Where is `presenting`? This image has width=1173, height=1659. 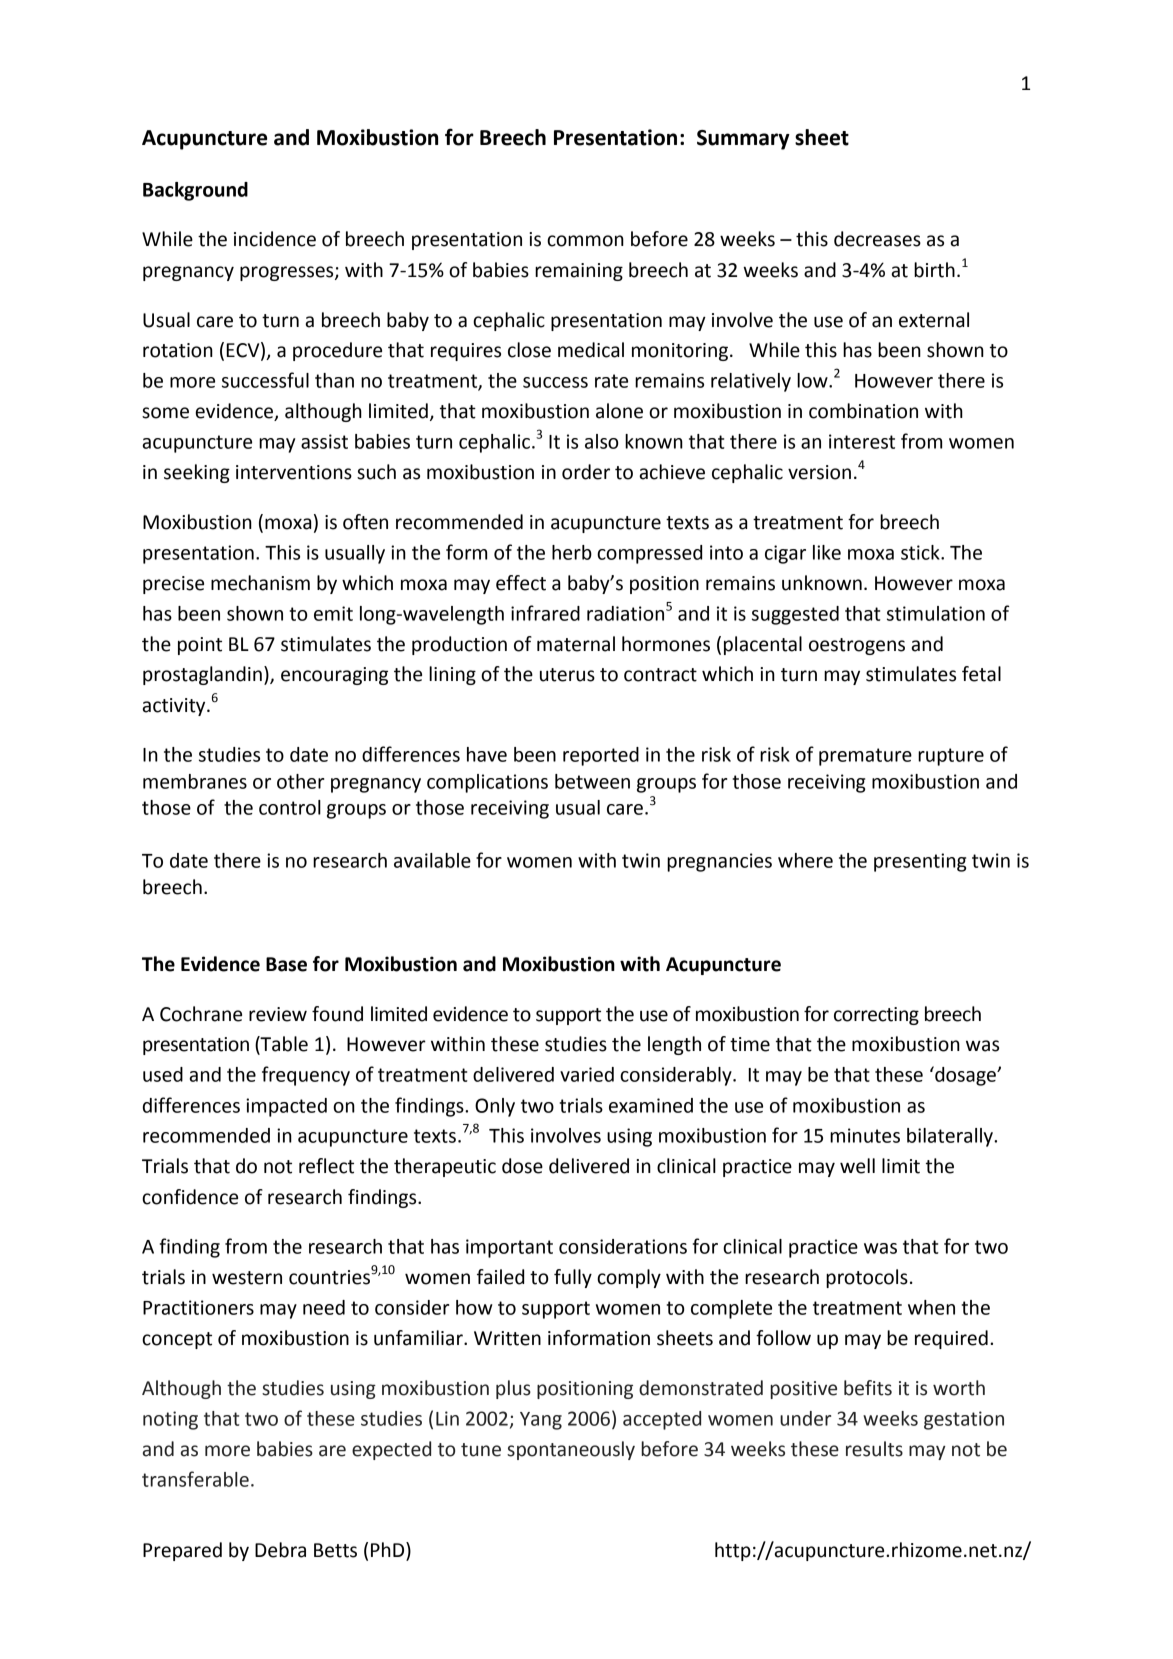 presenting is located at coordinates (920, 862).
